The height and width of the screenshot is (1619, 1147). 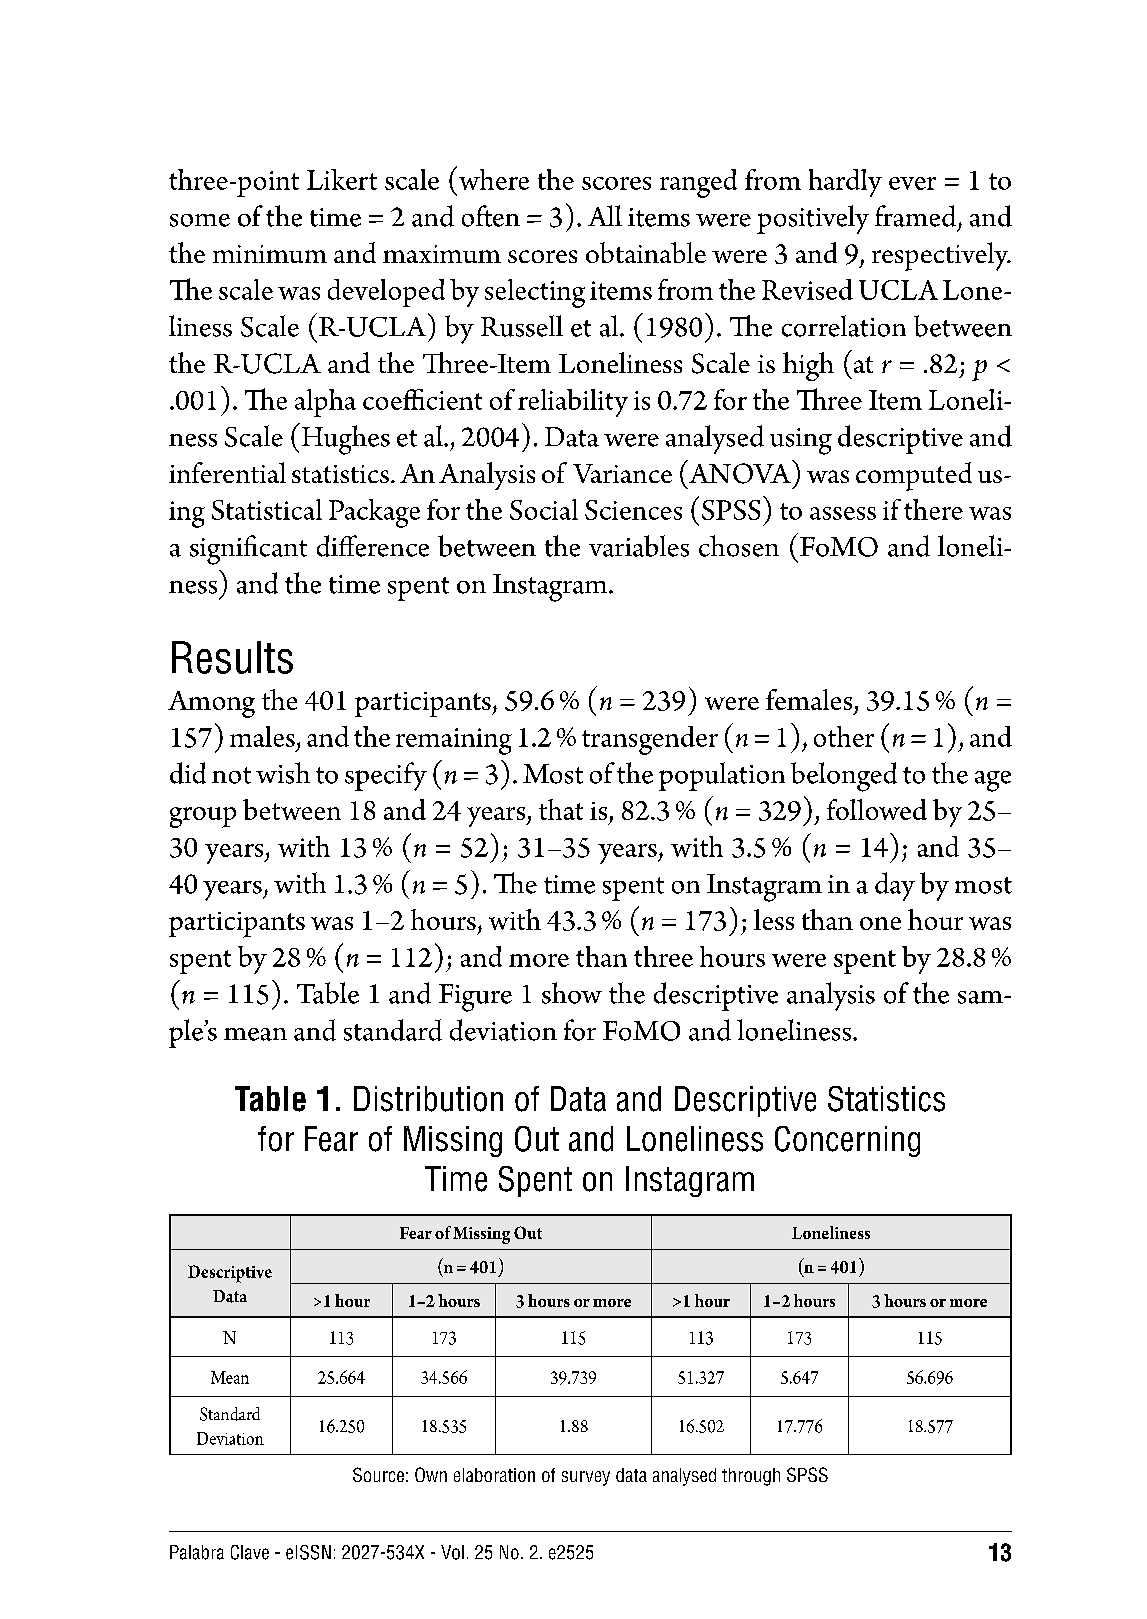 What do you see at coordinates (232, 657) in the screenshot?
I see `Results` at bounding box center [232, 657].
